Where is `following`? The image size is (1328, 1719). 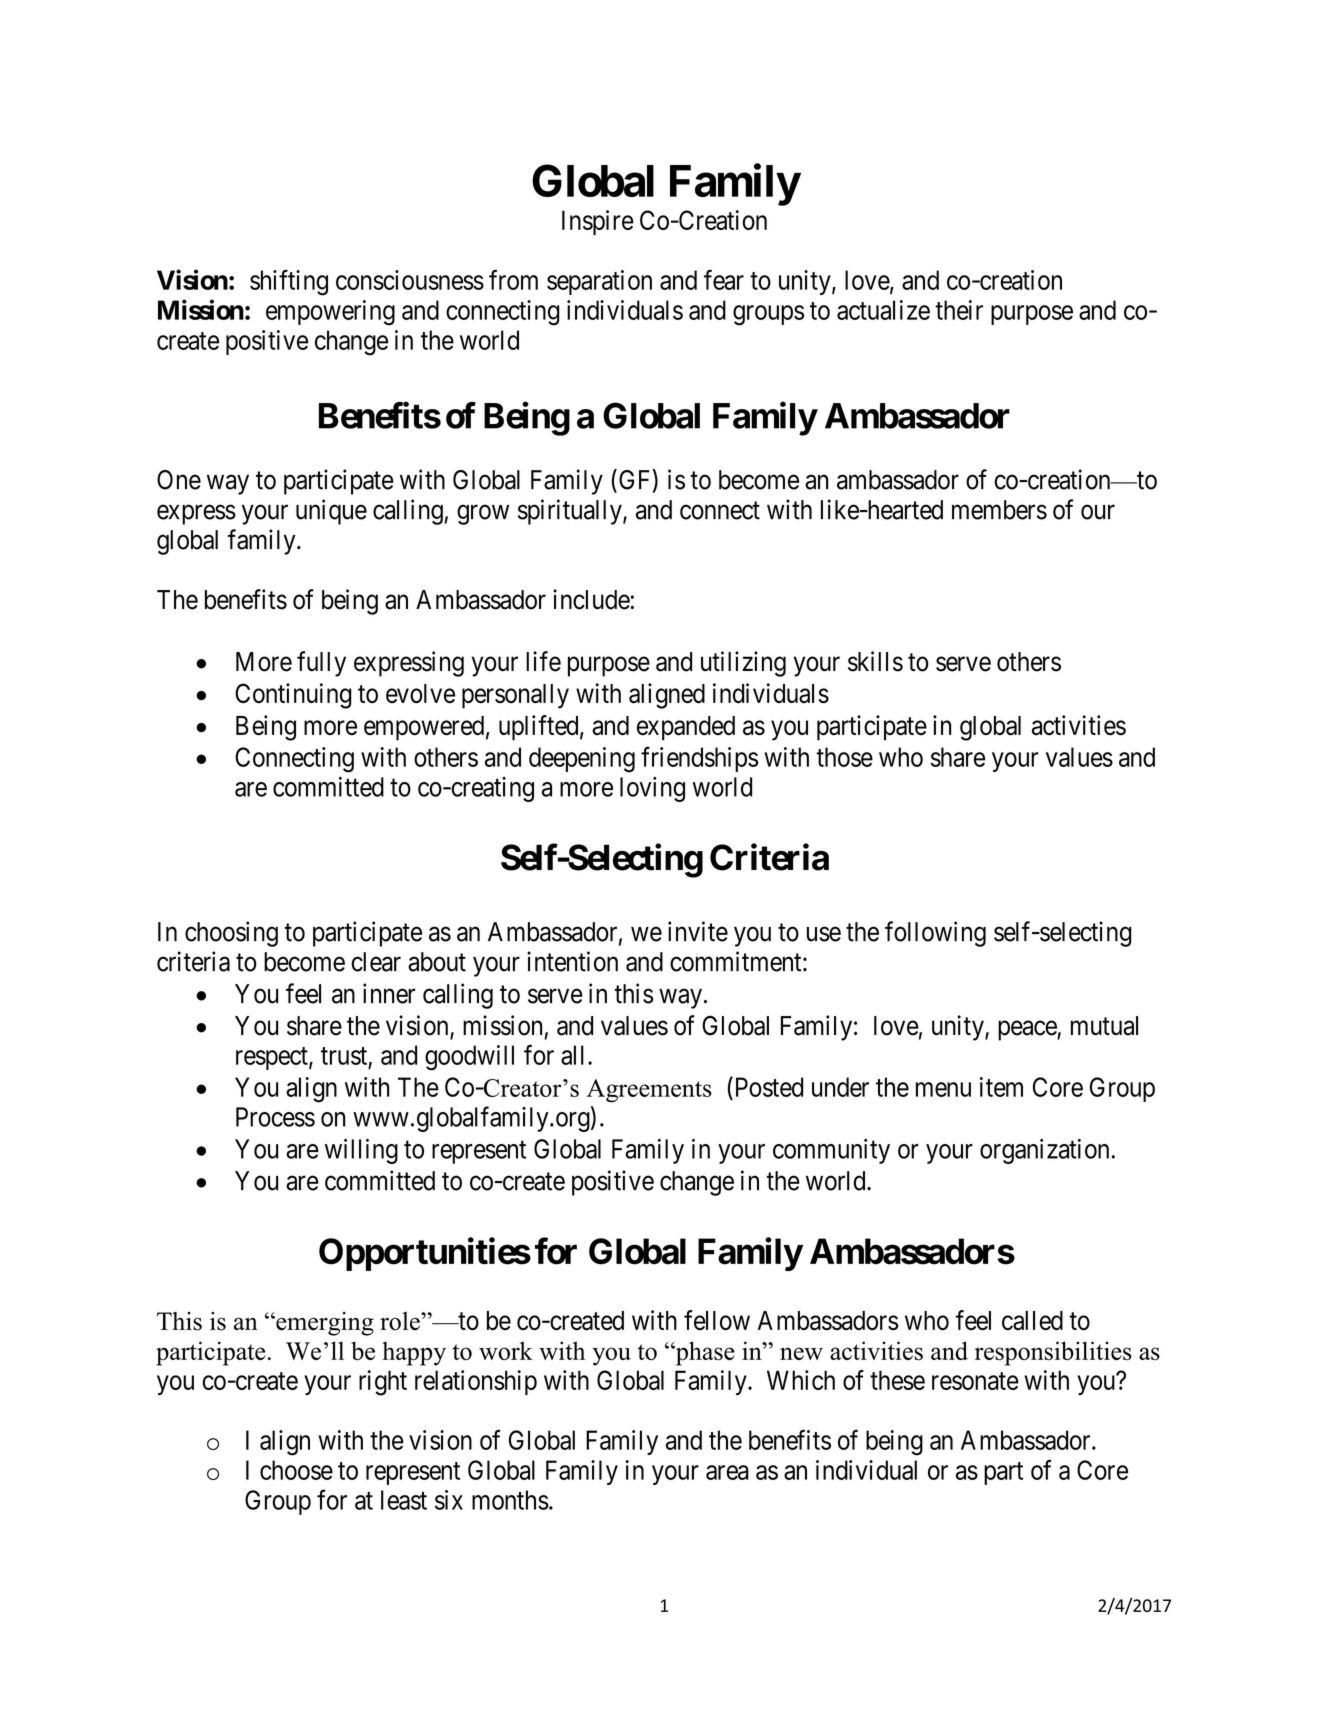 following is located at coordinates (935, 934).
